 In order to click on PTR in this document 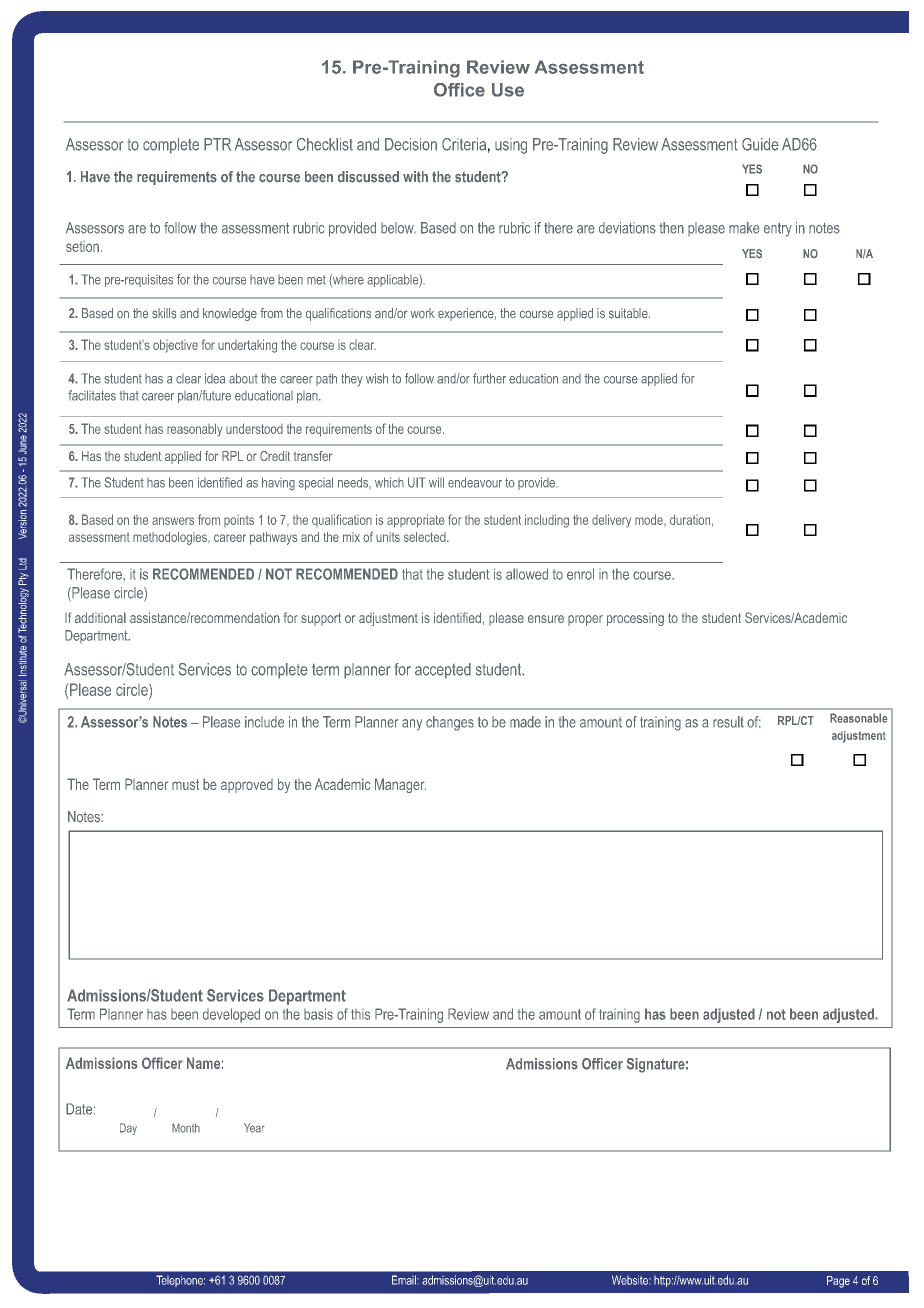, I will do `click(217, 144)`.
